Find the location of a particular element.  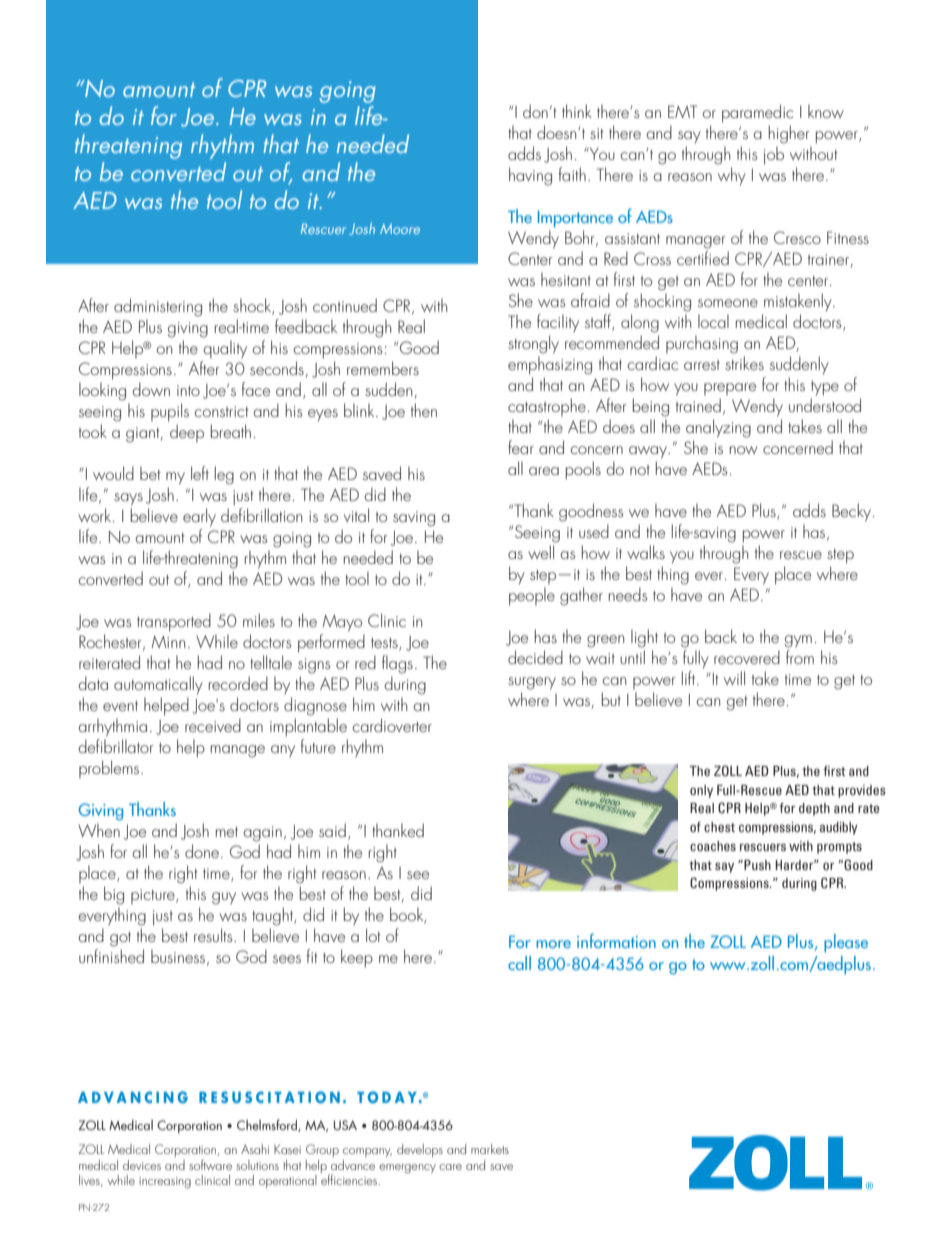

Minn is located at coordinates (168, 642).
